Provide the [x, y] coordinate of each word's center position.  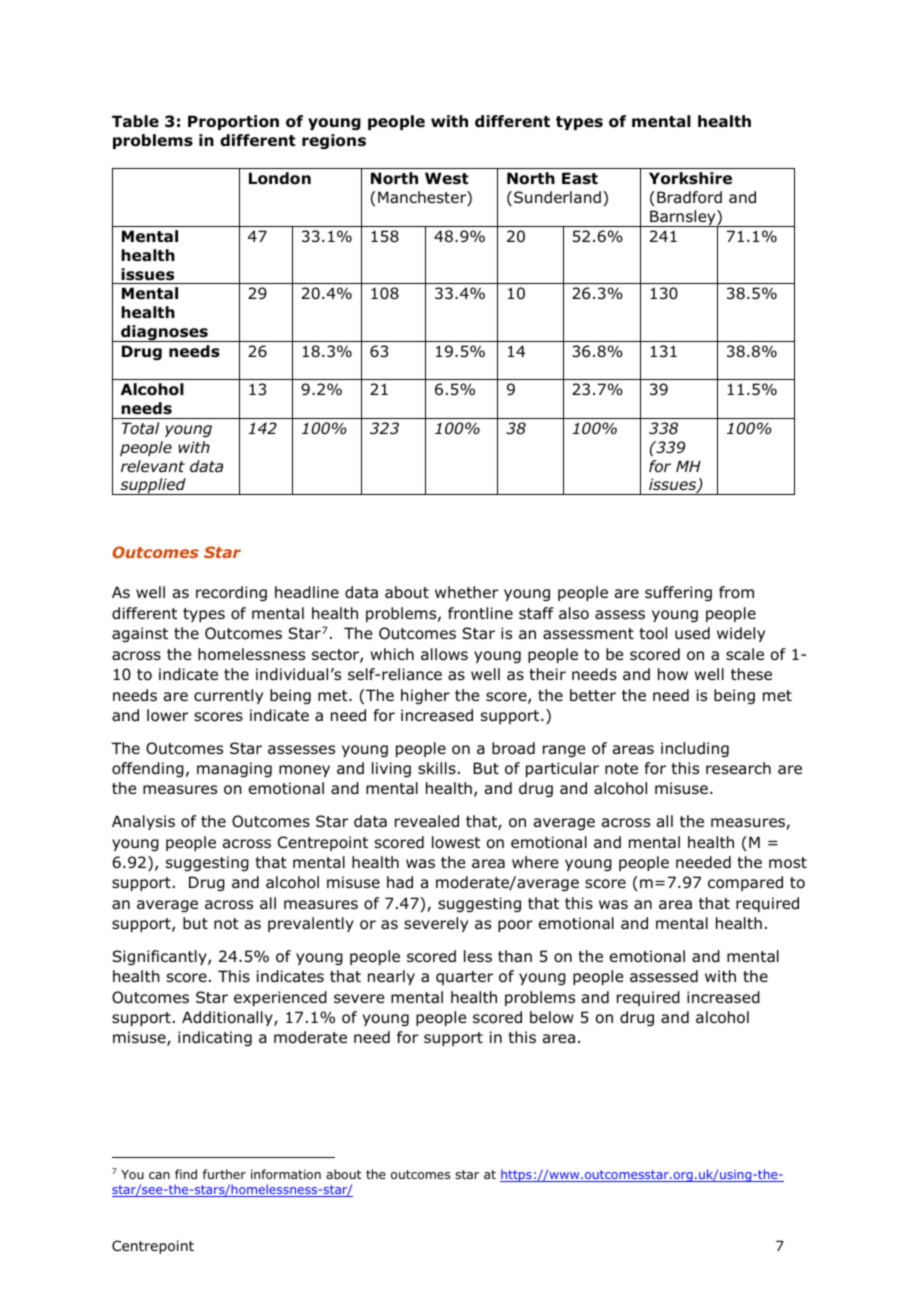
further [224, 1174]
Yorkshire [690, 178]
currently [228, 696]
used [692, 633]
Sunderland [557, 197]
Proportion [233, 122]
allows [444, 654]
